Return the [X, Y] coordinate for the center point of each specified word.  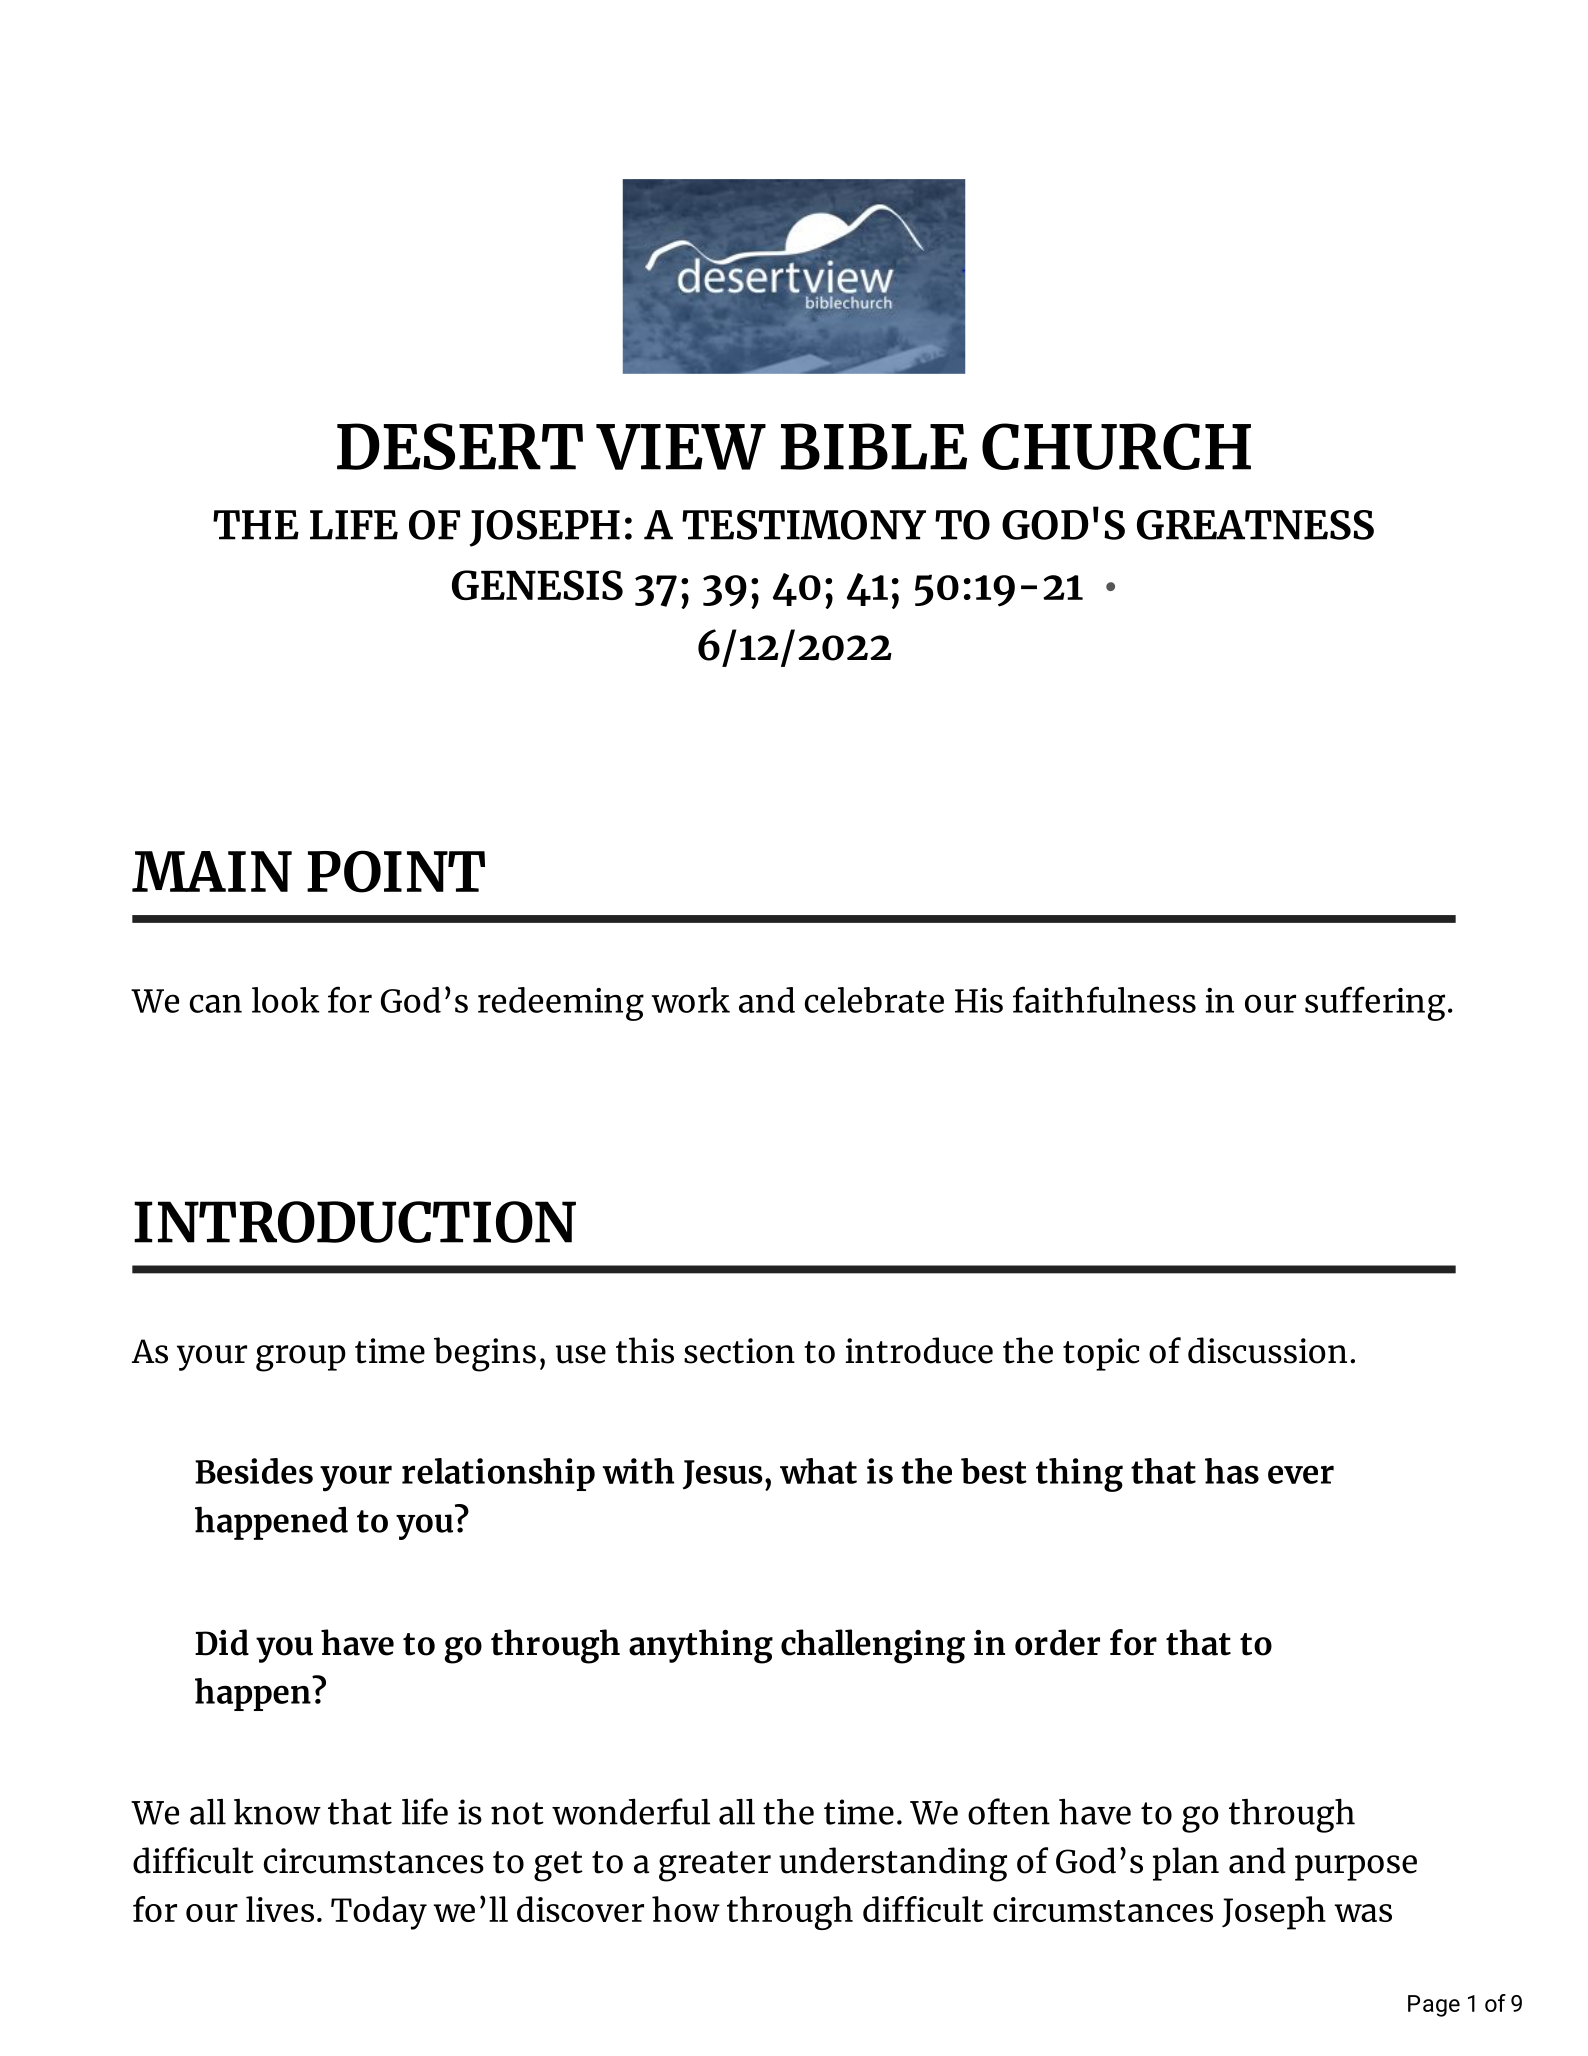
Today [379, 1913]
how [686, 1909]
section [739, 1351]
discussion [1267, 1350]
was [1363, 1913]
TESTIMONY [804, 525]
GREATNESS [1255, 525]
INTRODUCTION [355, 1222]
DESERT [460, 446]
